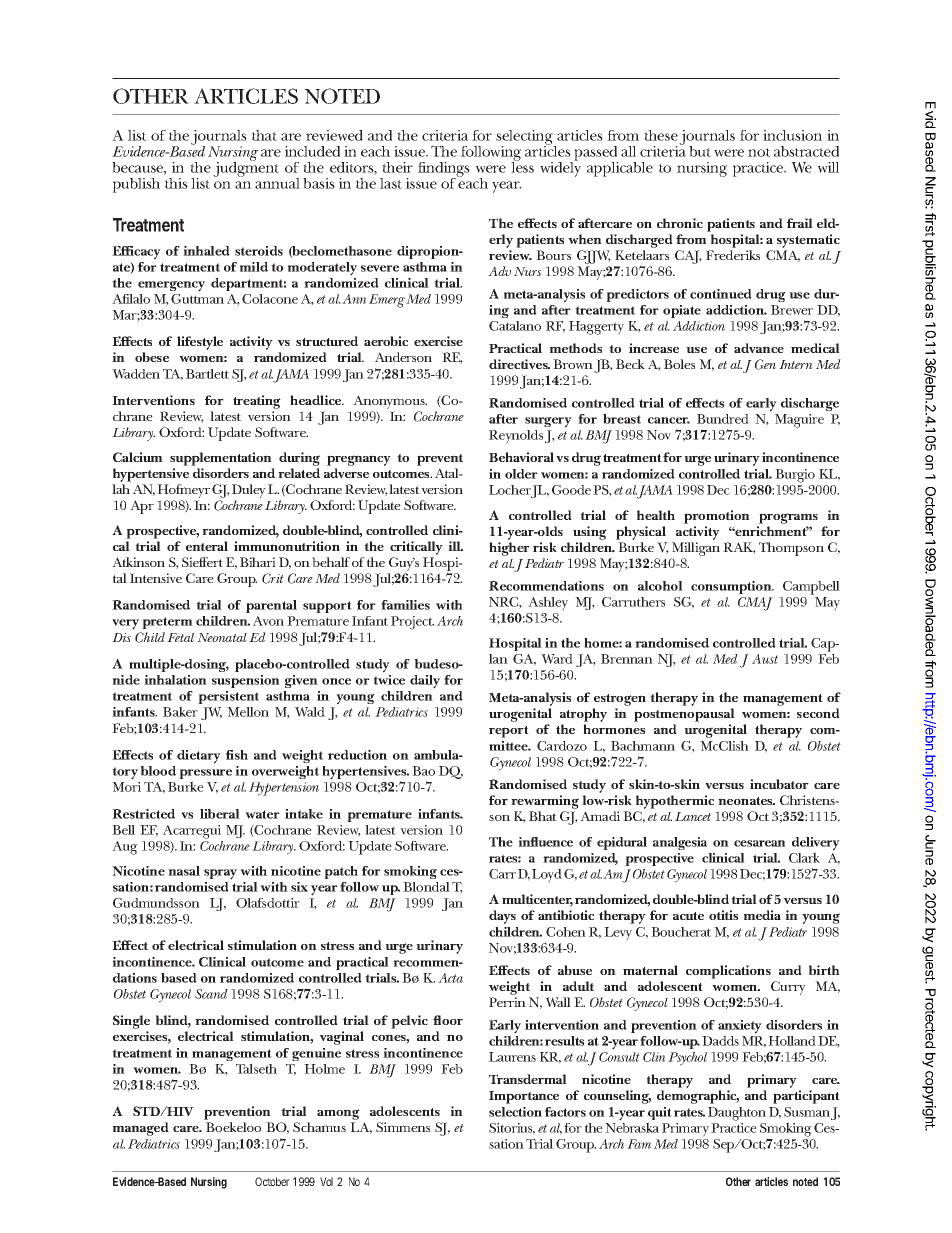 The width and height of the document is (952, 1233). I want to click on media, so click(762, 915).
